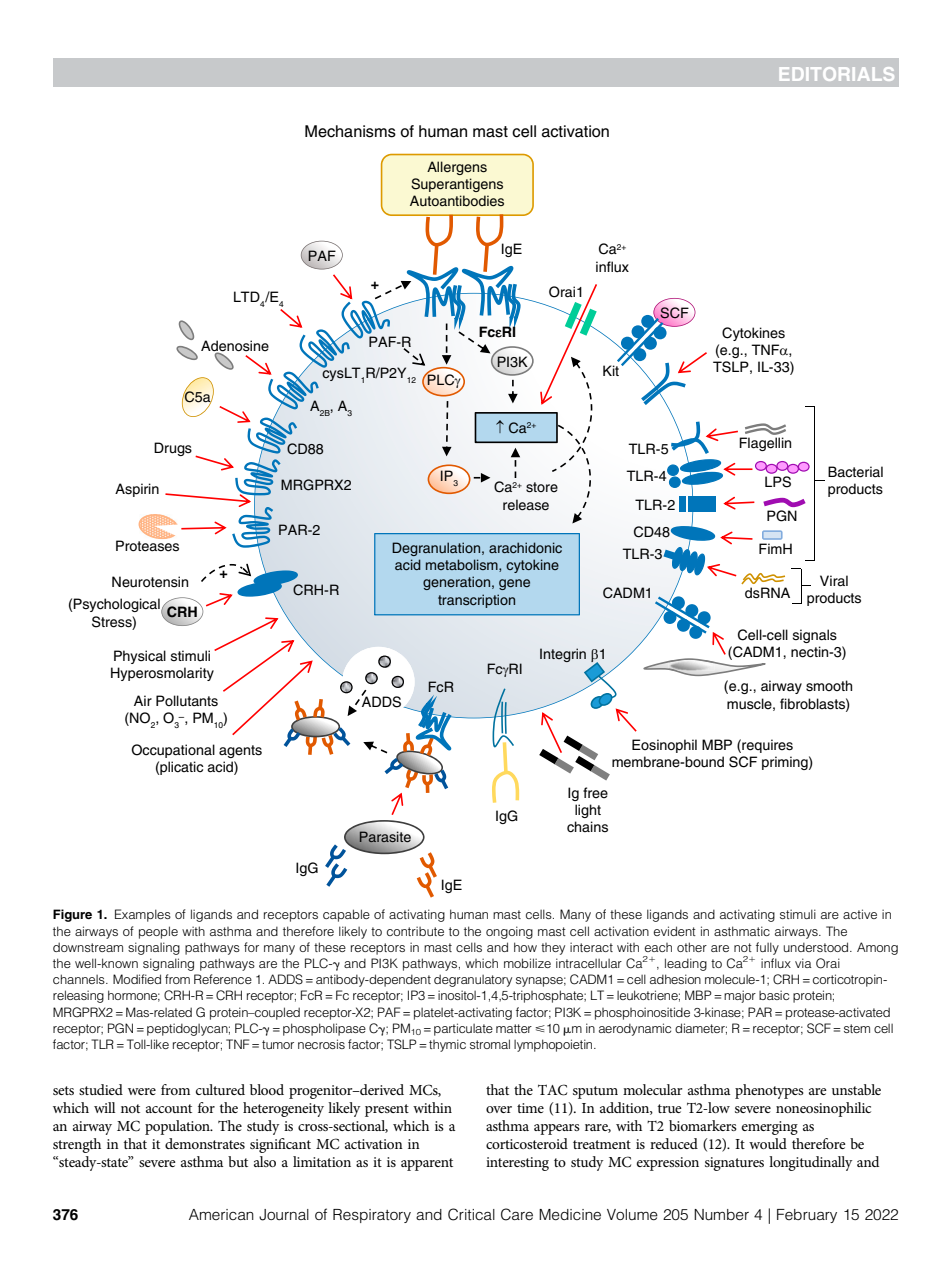  Describe the element at coordinates (542, 487) in the screenshot. I see `store` at that location.
